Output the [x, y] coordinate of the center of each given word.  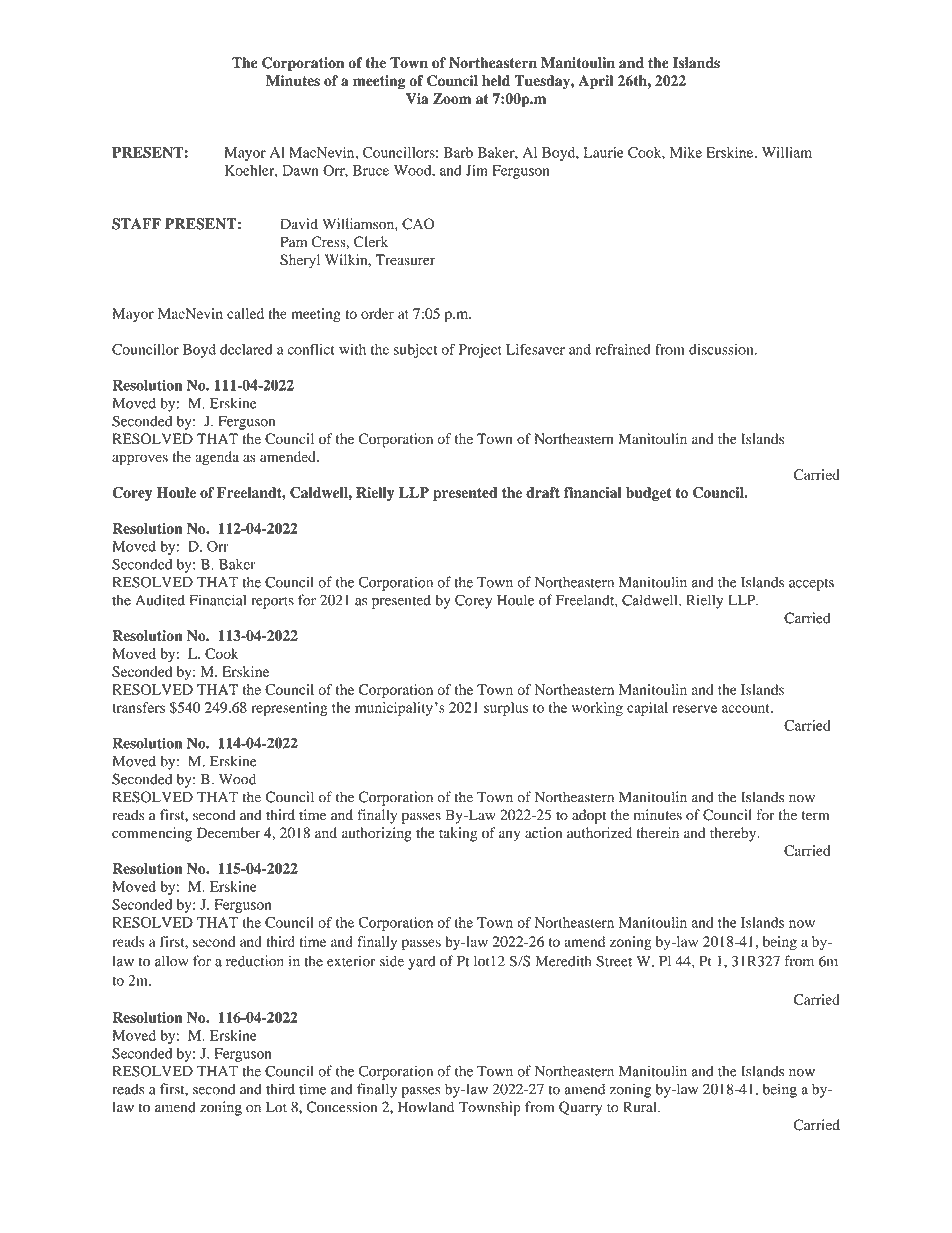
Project [480, 351]
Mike [686, 152]
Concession [341, 1107]
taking [458, 834]
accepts [811, 584]
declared [246, 349]
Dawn [300, 170]
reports [272, 602]
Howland [426, 1107]
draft [543, 492]
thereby [734, 834]
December [229, 833]
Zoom [452, 98]
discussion [722, 349]
